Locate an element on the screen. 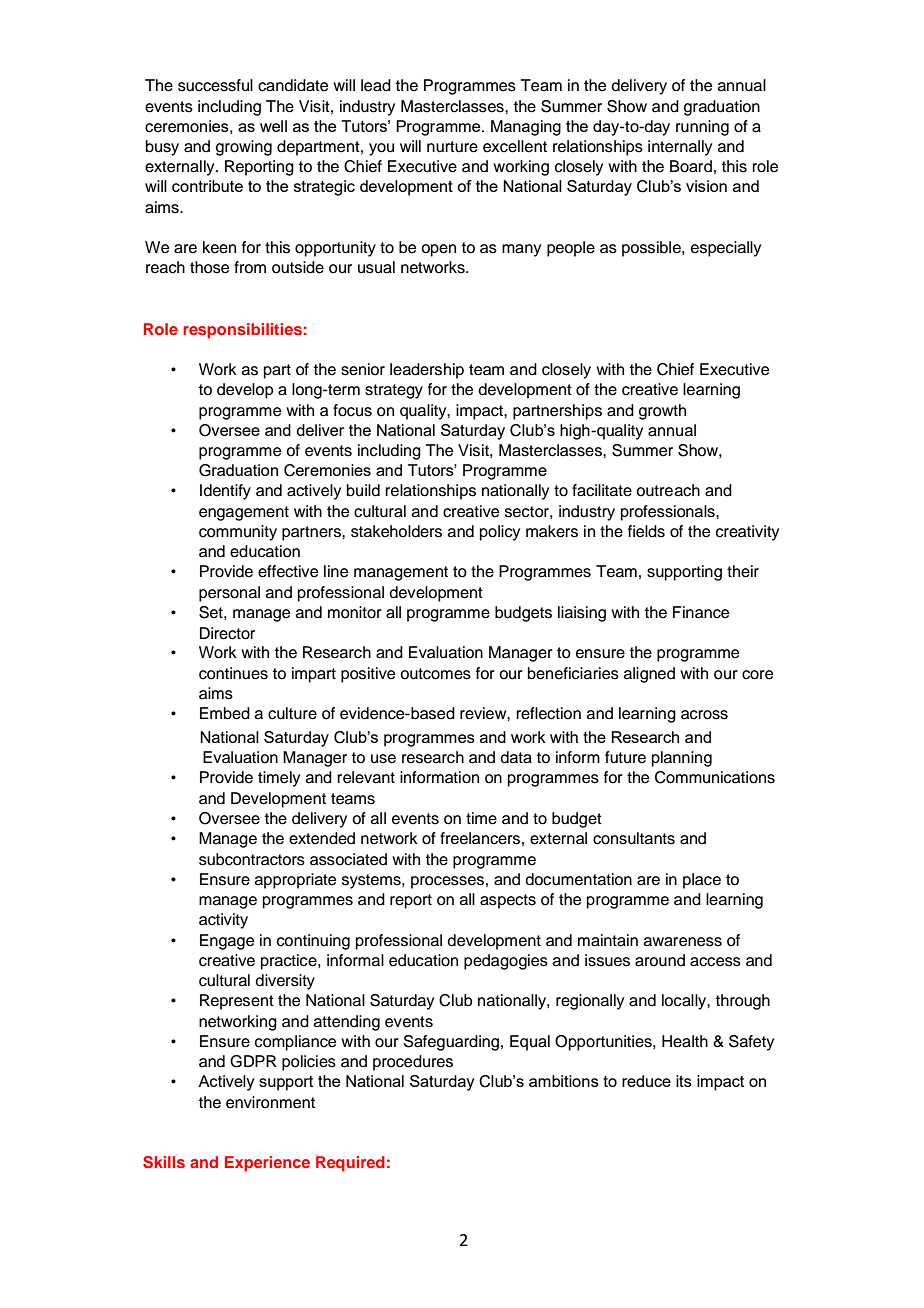 This screenshot has height=1308, width=924. nurture is located at coordinates (452, 147).
